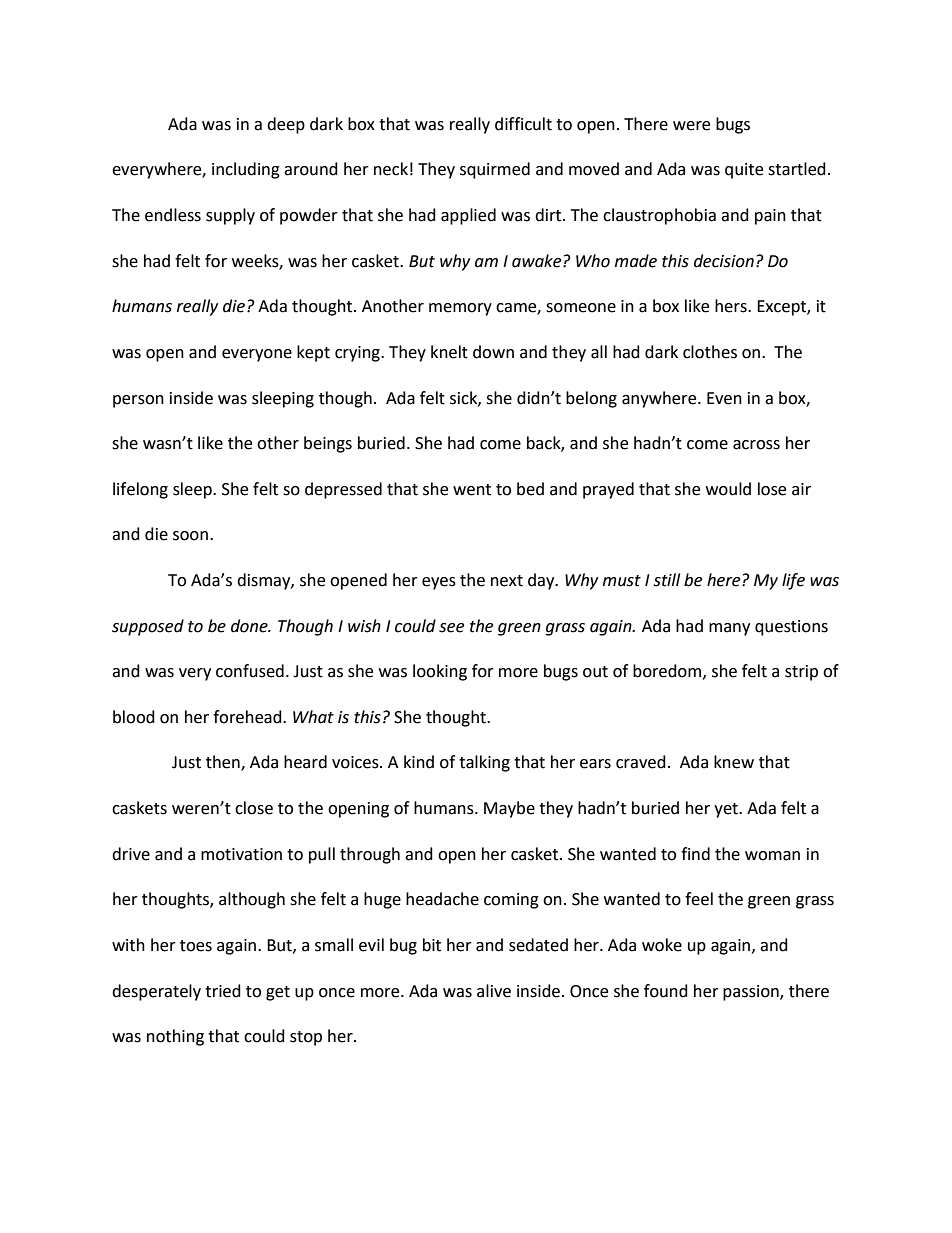 This screenshot has height=1233, width=952. What do you see at coordinates (138, 401) in the screenshot?
I see `person` at bounding box center [138, 401].
